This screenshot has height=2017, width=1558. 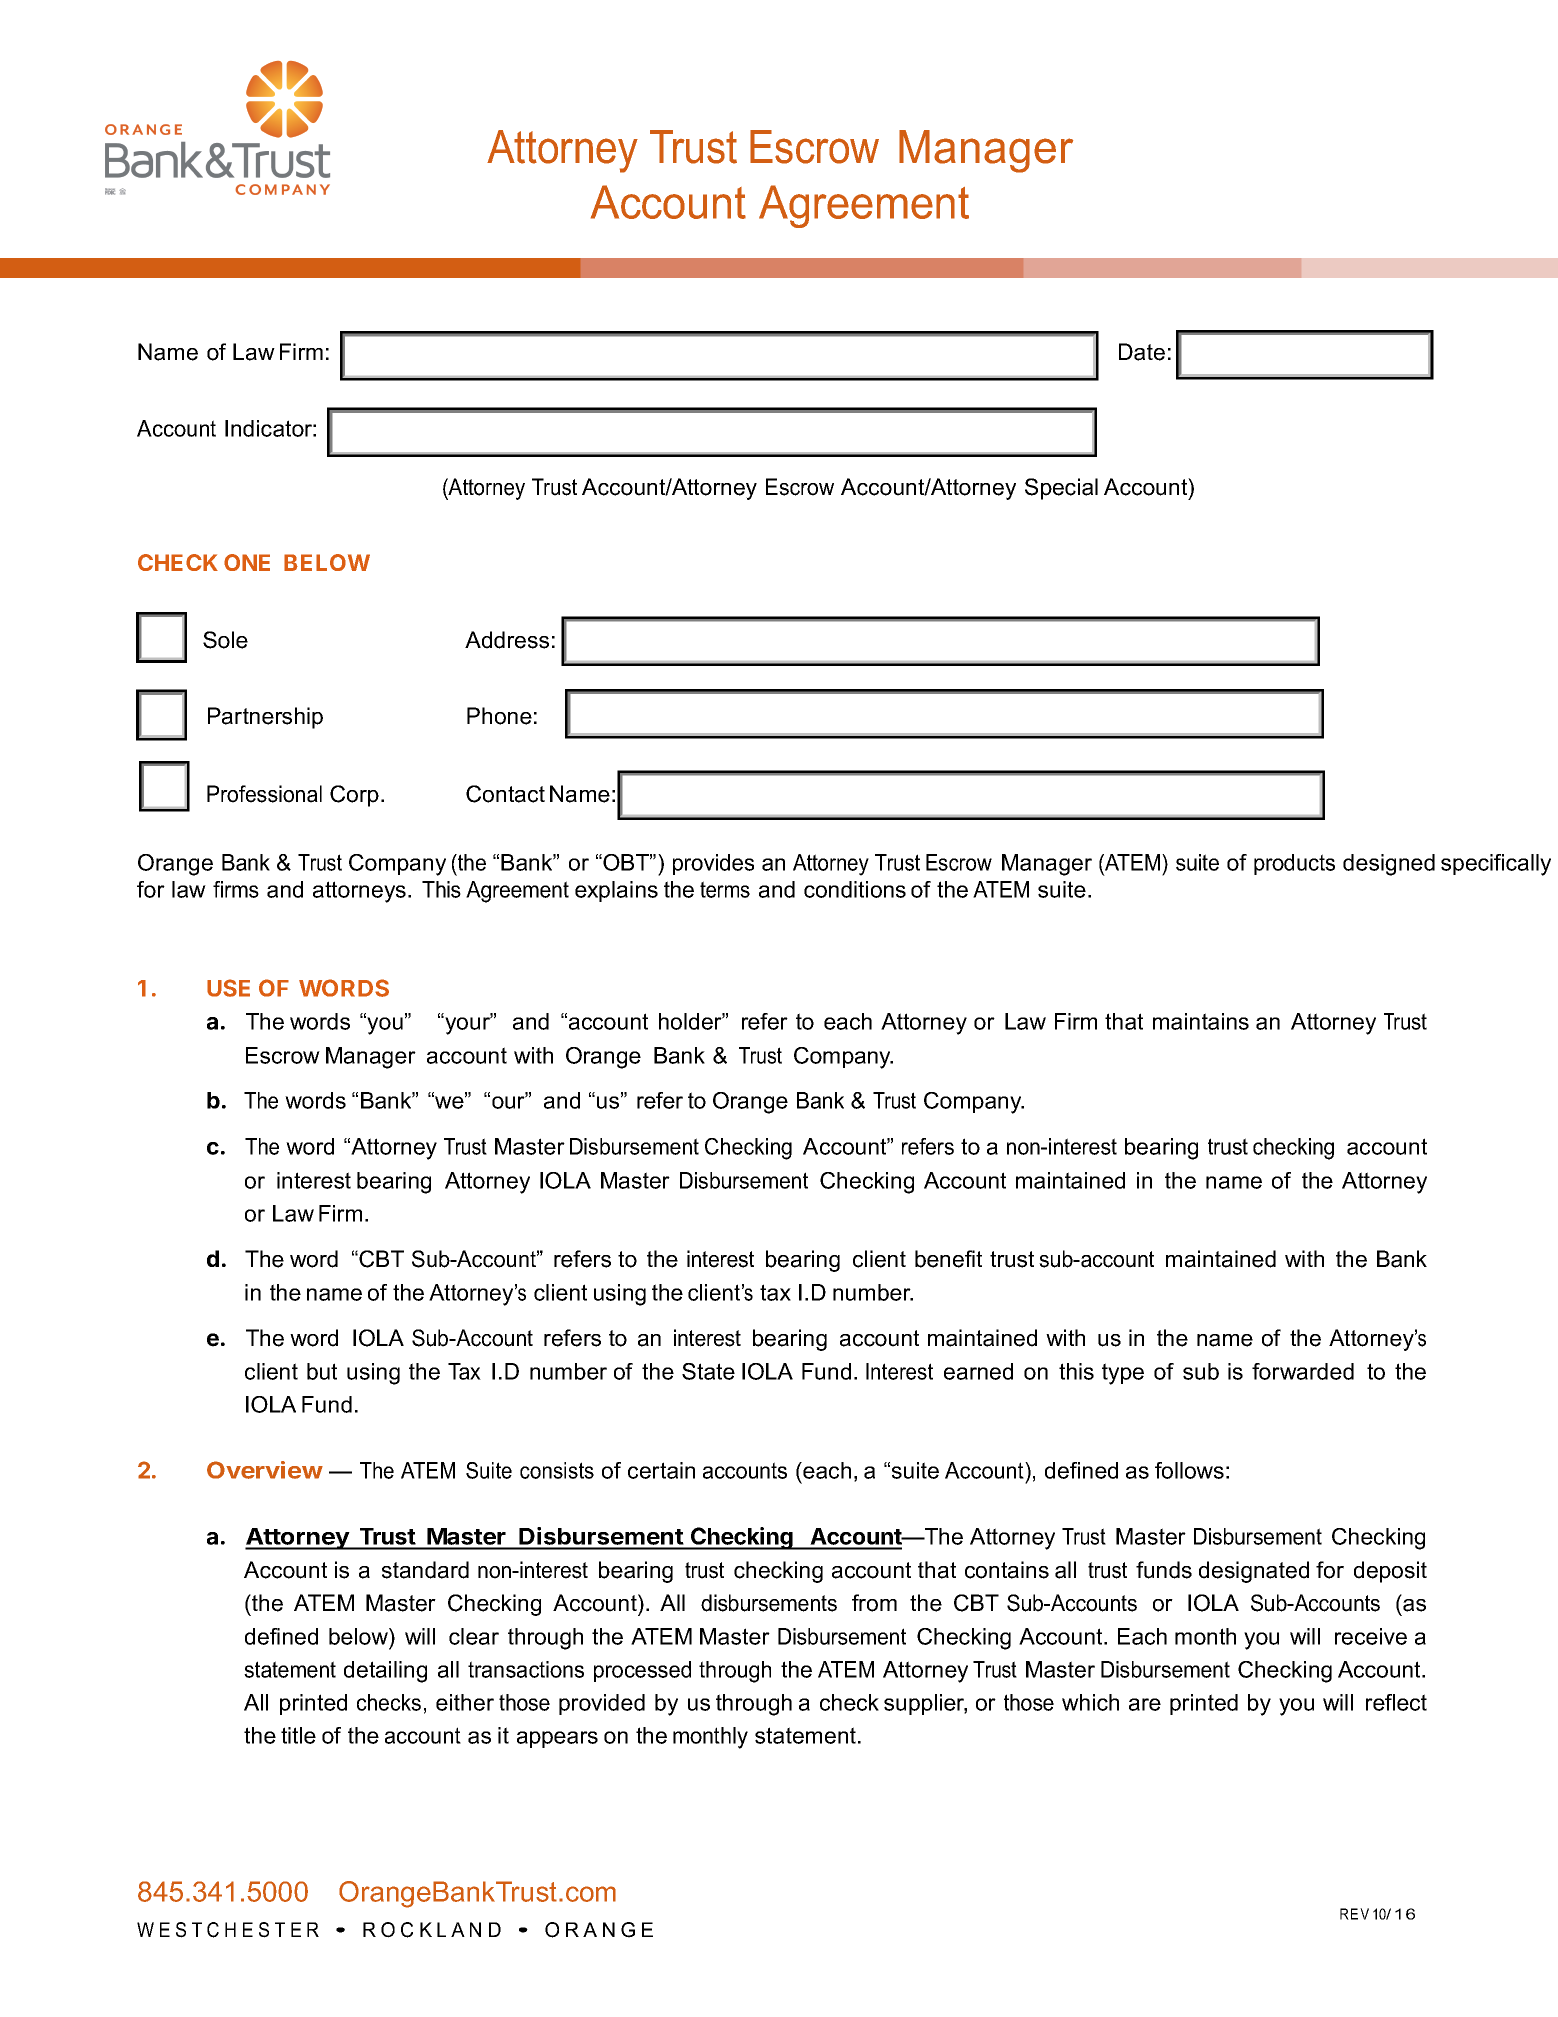 I want to click on Address, so click(x=507, y=640).
